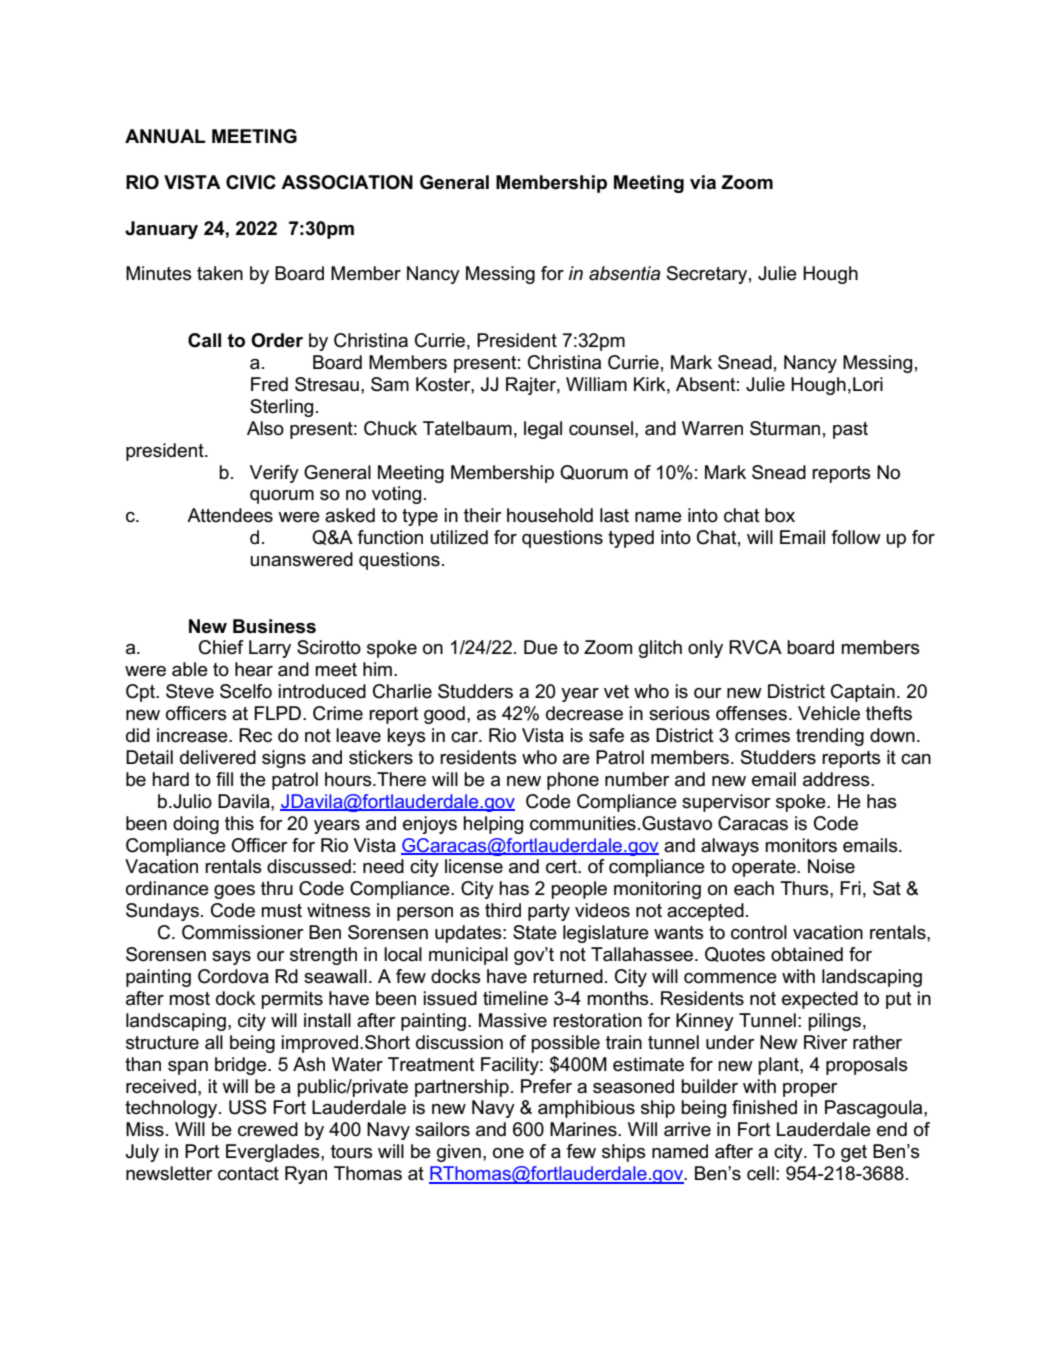  I want to click on Call, so click(204, 340).
